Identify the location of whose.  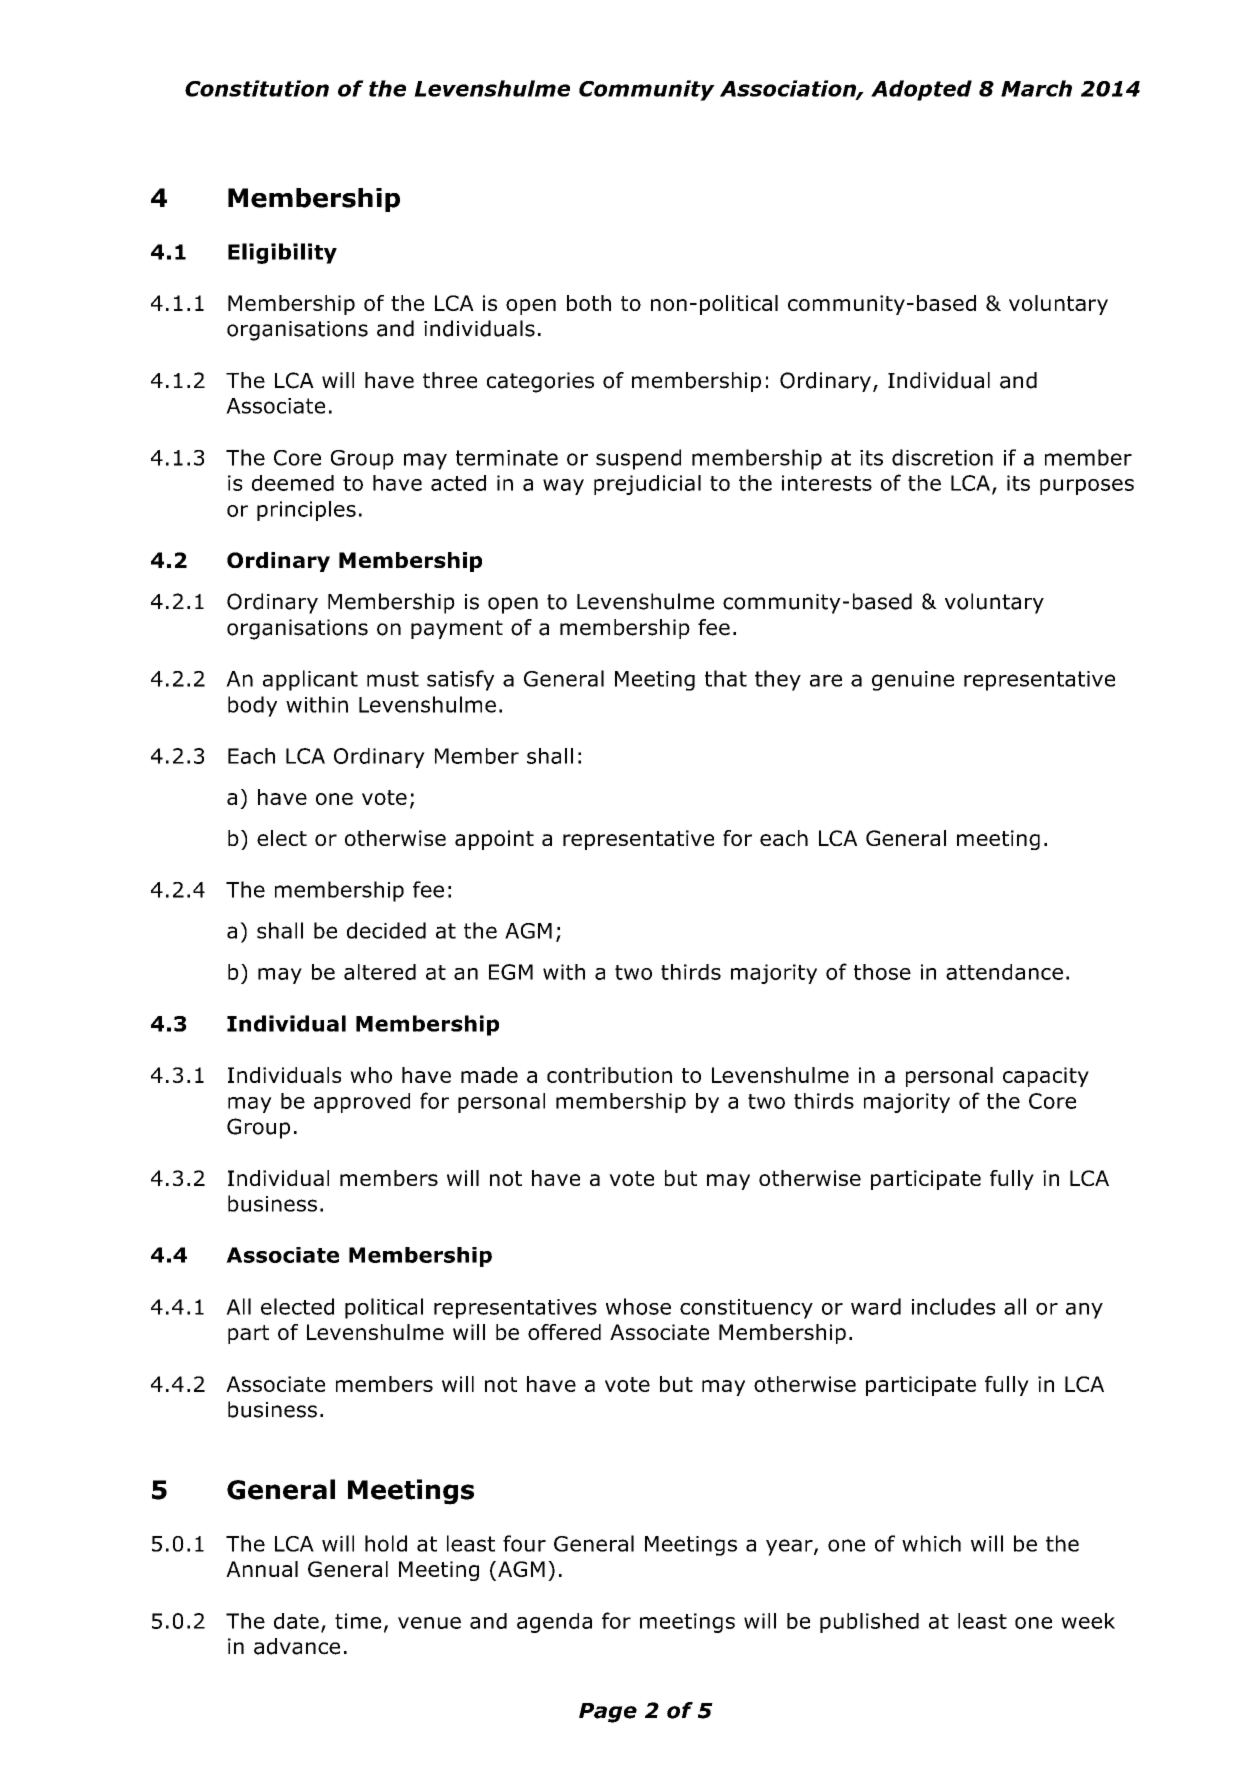
(638, 1306).
